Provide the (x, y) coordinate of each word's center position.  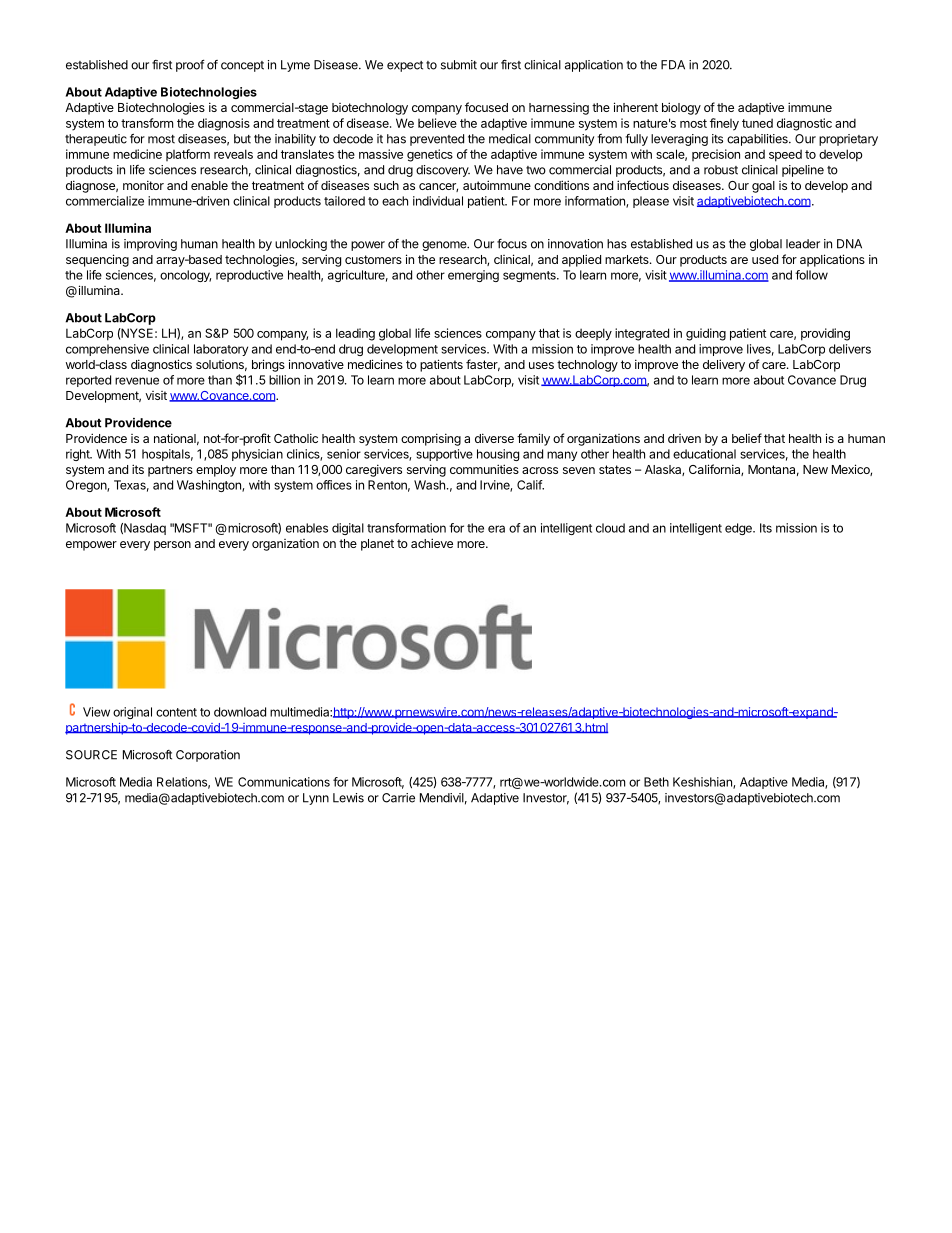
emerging (473, 276)
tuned (757, 123)
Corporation (208, 756)
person (172, 546)
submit (459, 65)
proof (190, 66)
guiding (706, 334)
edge (739, 529)
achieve (432, 543)
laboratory (221, 350)
